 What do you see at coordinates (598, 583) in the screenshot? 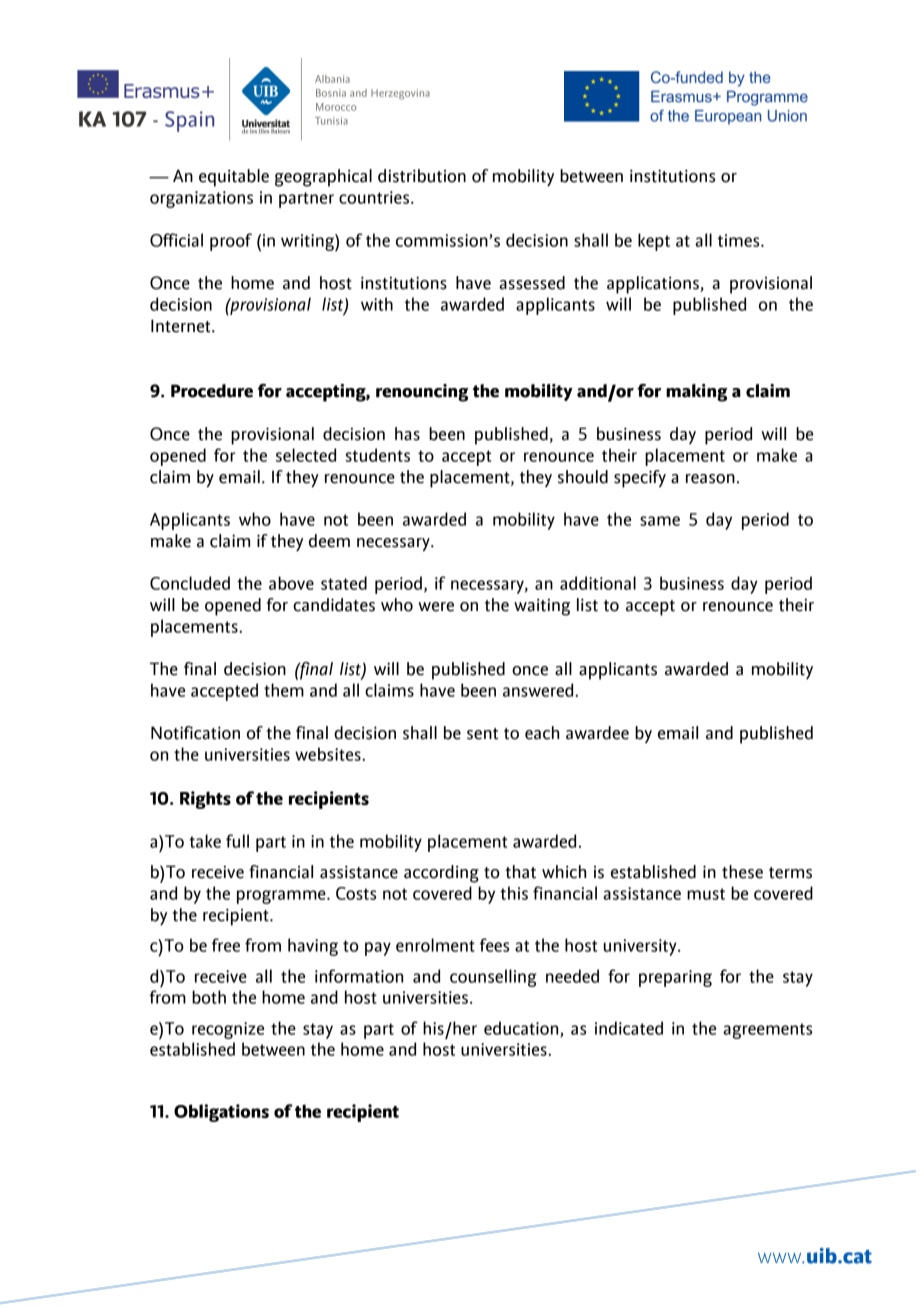
I see `additional` at bounding box center [598, 583].
